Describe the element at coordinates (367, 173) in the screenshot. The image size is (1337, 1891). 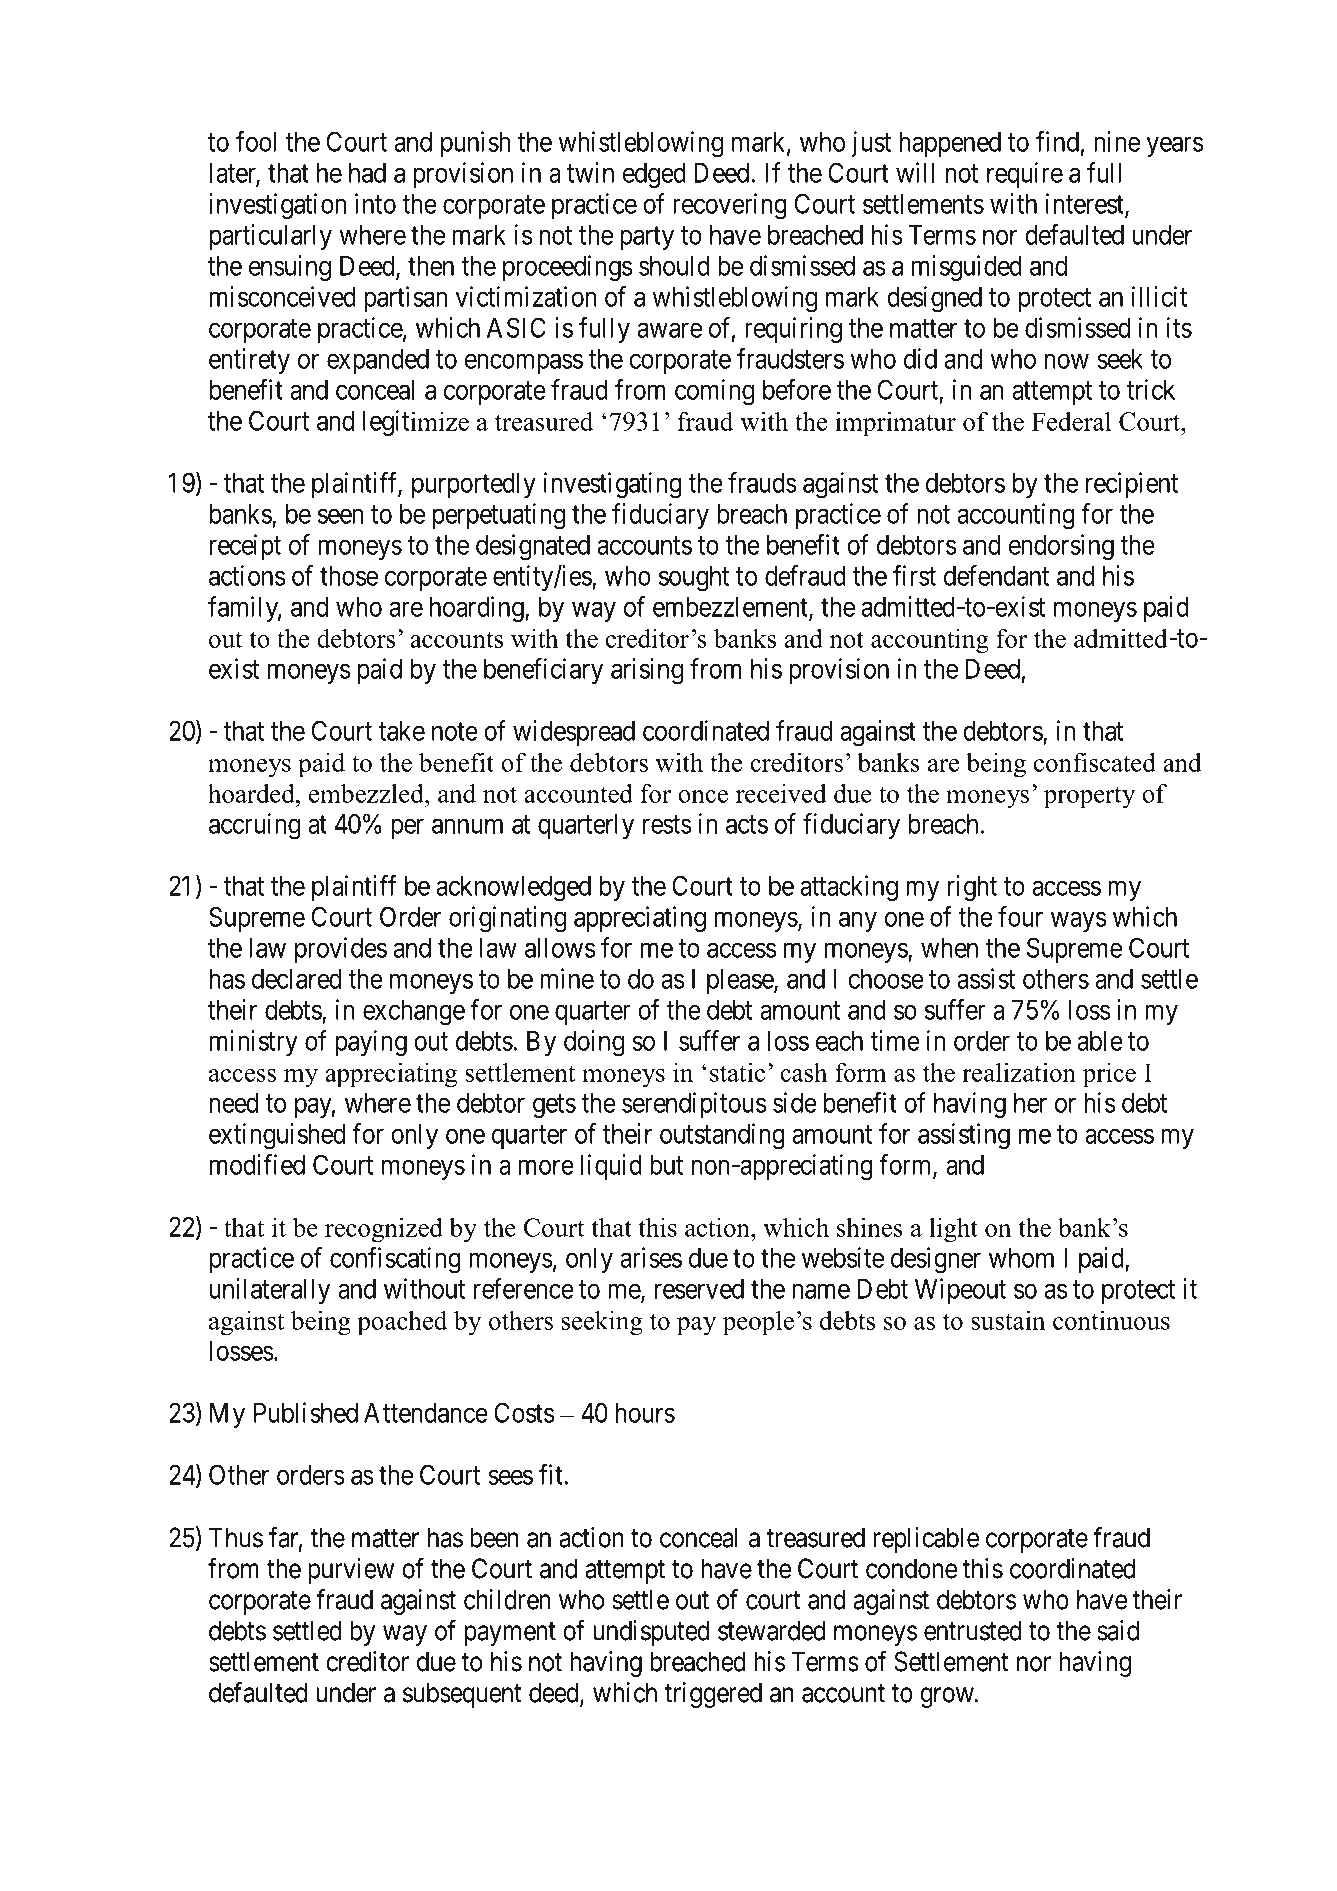
I see `had` at that location.
